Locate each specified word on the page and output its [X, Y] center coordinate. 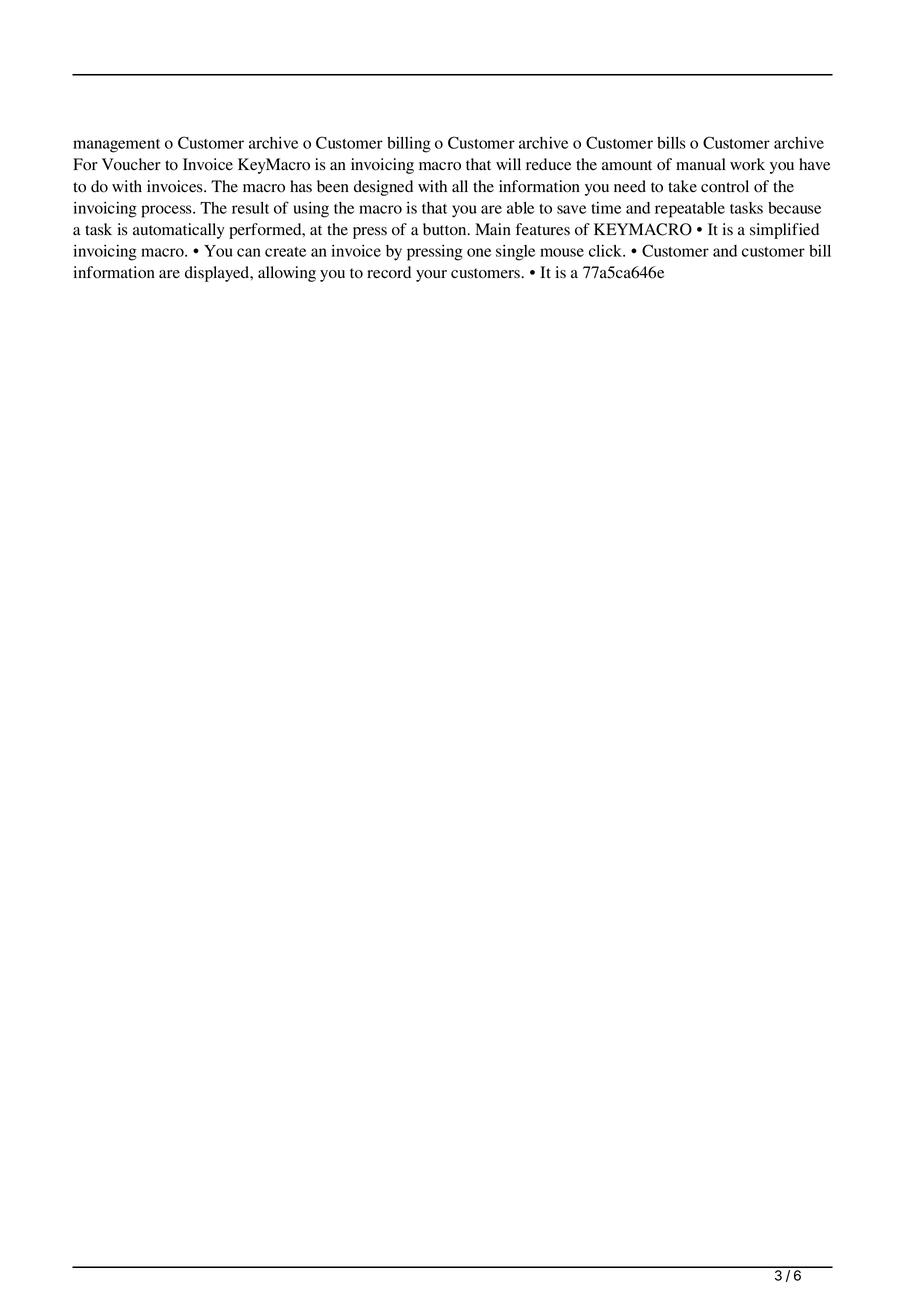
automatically [178, 231]
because [794, 208]
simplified [784, 231]
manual [701, 164]
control [725, 186]
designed [383, 188]
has [301, 186]
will [508, 164]
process [167, 211]
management [116, 146]
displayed [218, 274]
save [571, 209]
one [479, 252]
